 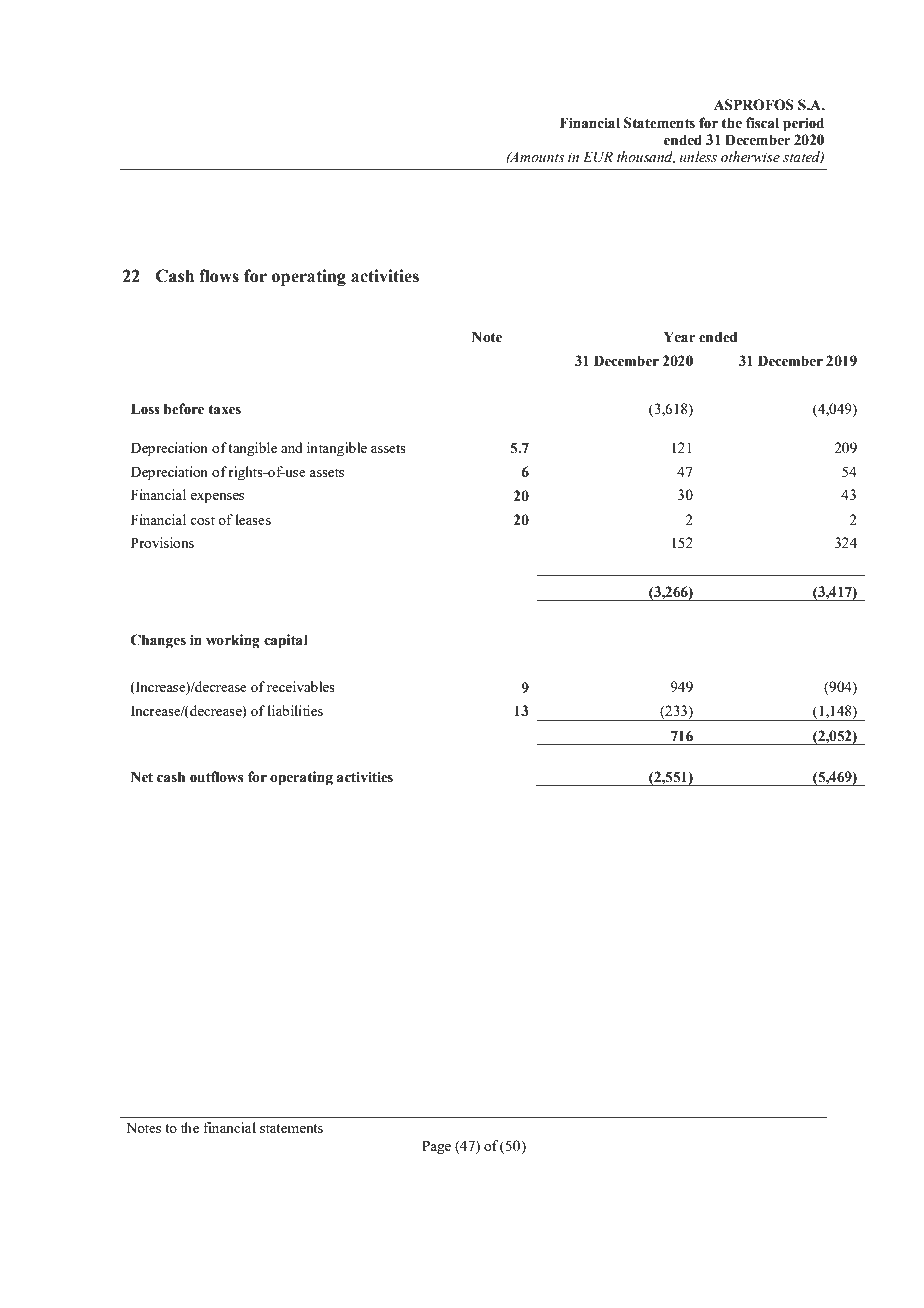 What do you see at coordinates (680, 337) in the screenshot?
I see `Year` at bounding box center [680, 337].
